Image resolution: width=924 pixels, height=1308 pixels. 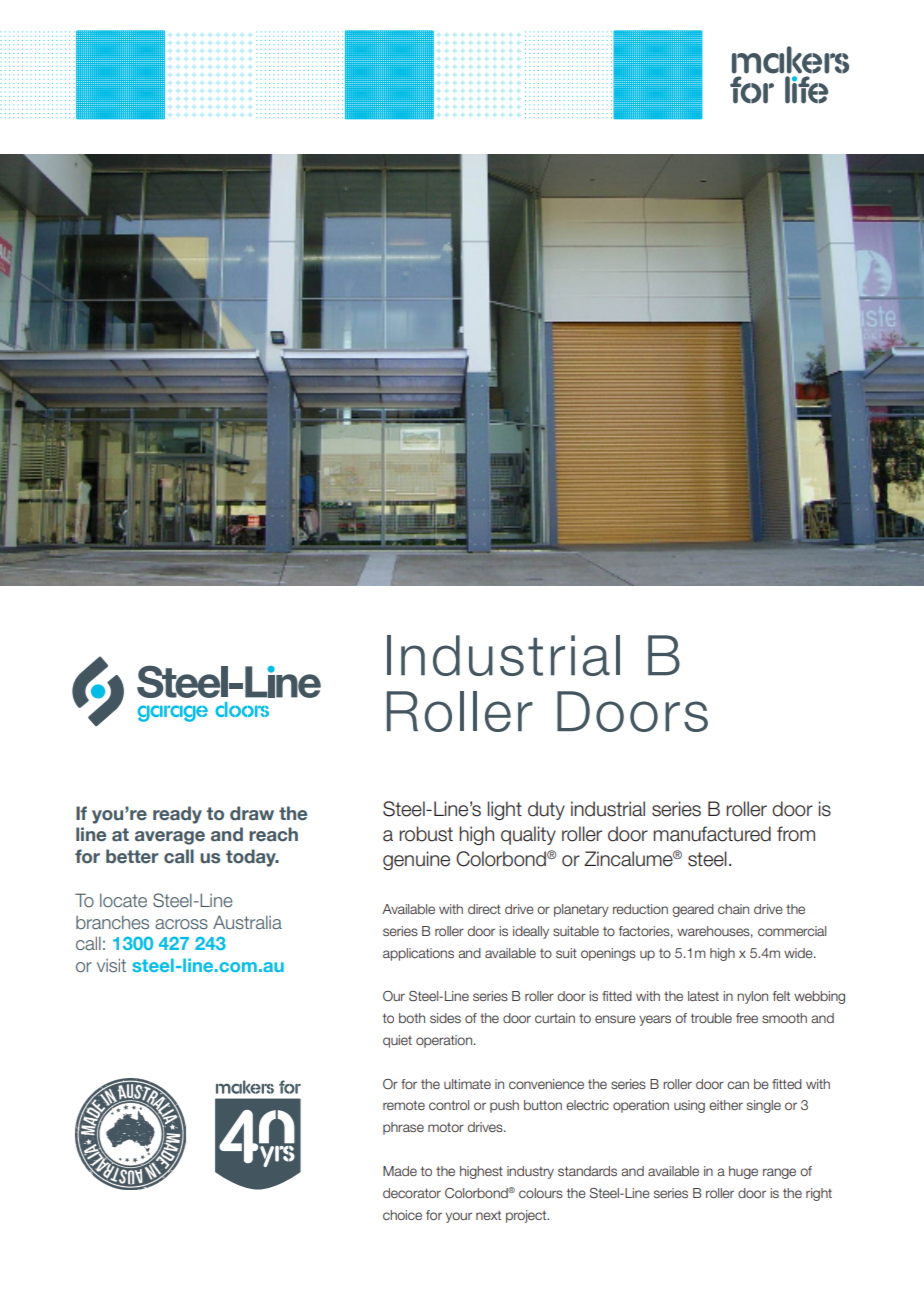 I want to click on next, so click(x=488, y=1215).
